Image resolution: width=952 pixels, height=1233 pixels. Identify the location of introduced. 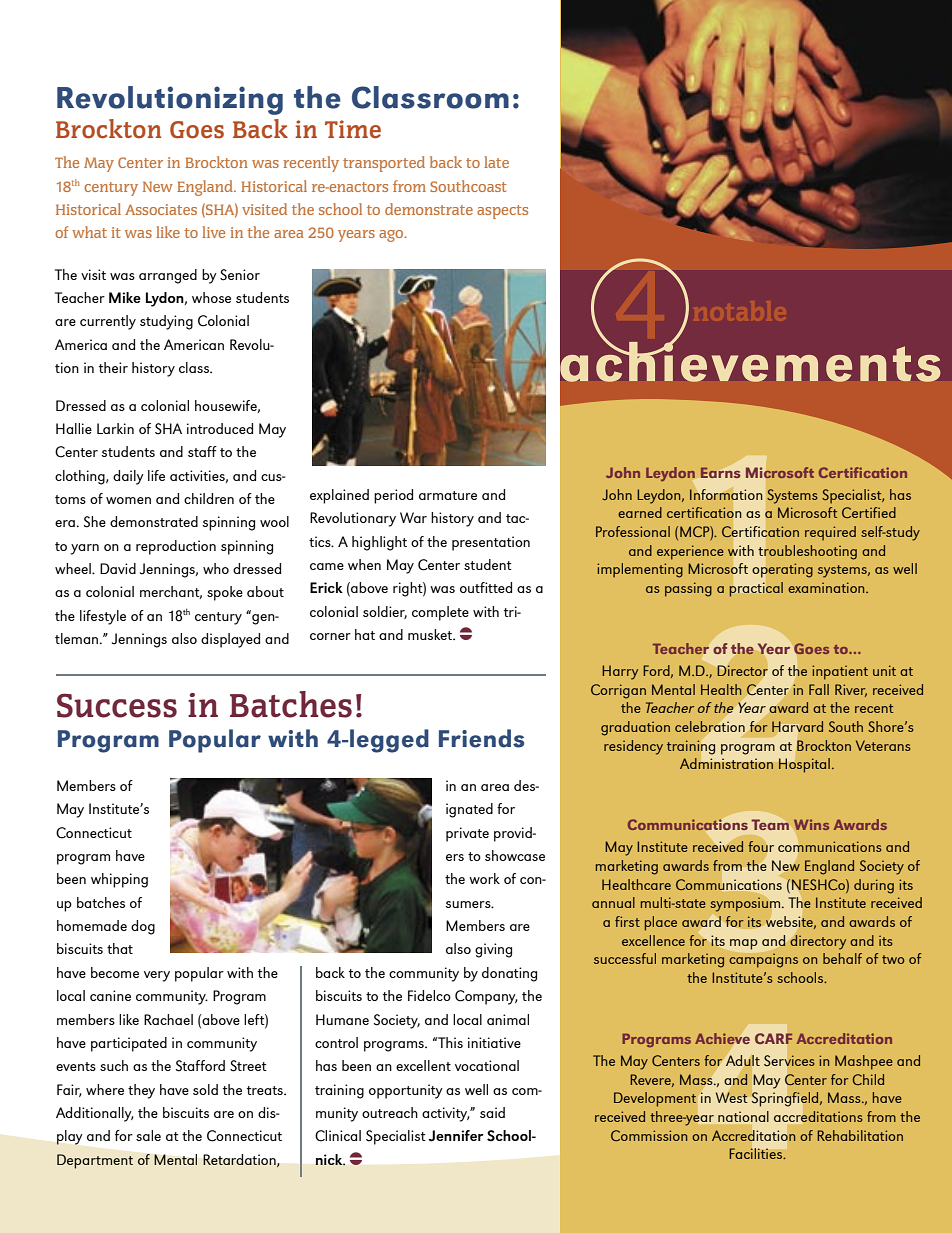
(220, 428).
